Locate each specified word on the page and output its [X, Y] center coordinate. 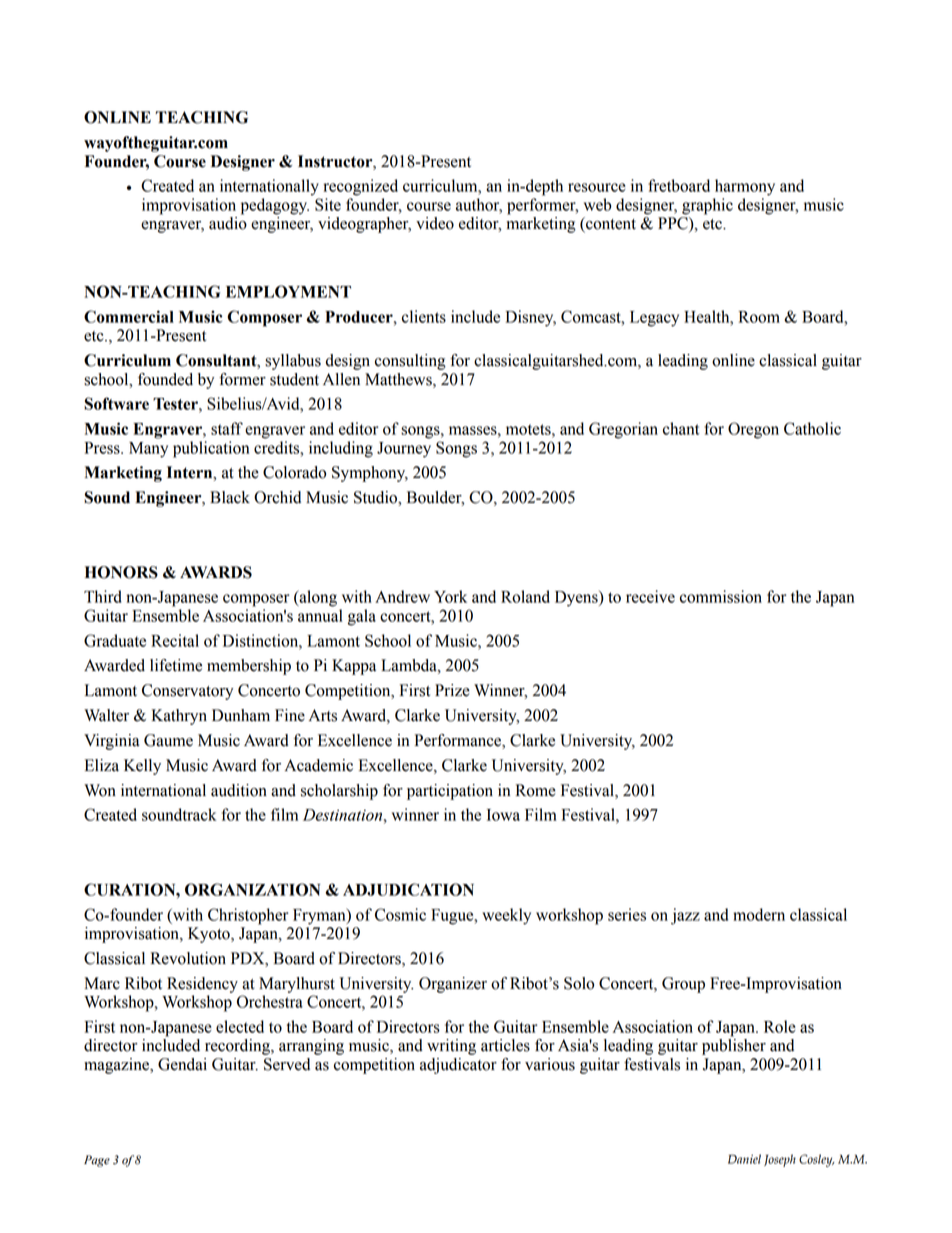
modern [759, 914]
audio [228, 223]
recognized [360, 187]
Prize [452, 690]
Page [97, 1161]
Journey [404, 450]
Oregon [753, 430]
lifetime [176, 665]
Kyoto [210, 935]
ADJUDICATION [408, 889]
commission [721, 596]
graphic [707, 206]
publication [211, 449]
